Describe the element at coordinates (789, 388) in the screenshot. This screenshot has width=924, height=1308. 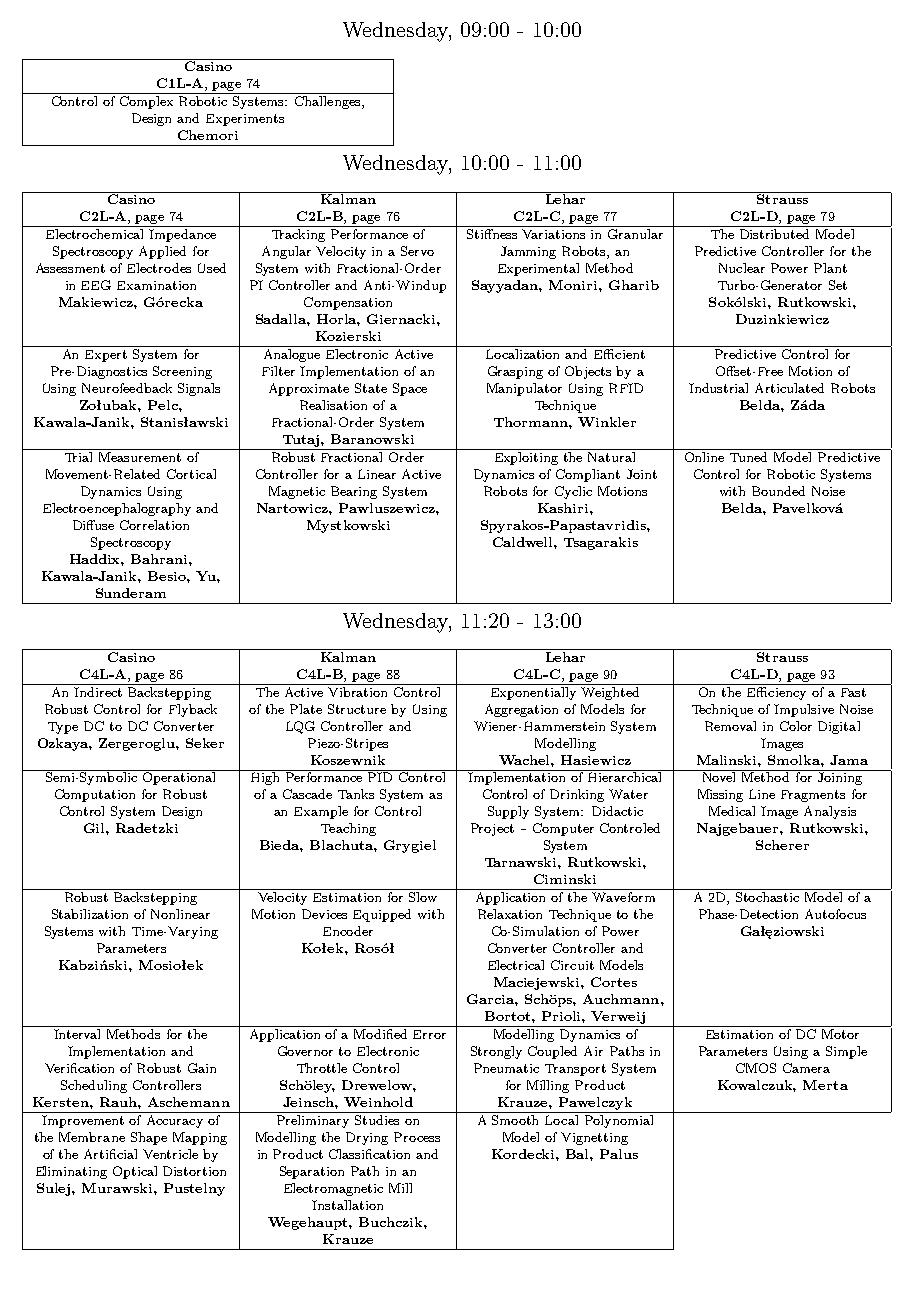
I see `Articulated` at that location.
